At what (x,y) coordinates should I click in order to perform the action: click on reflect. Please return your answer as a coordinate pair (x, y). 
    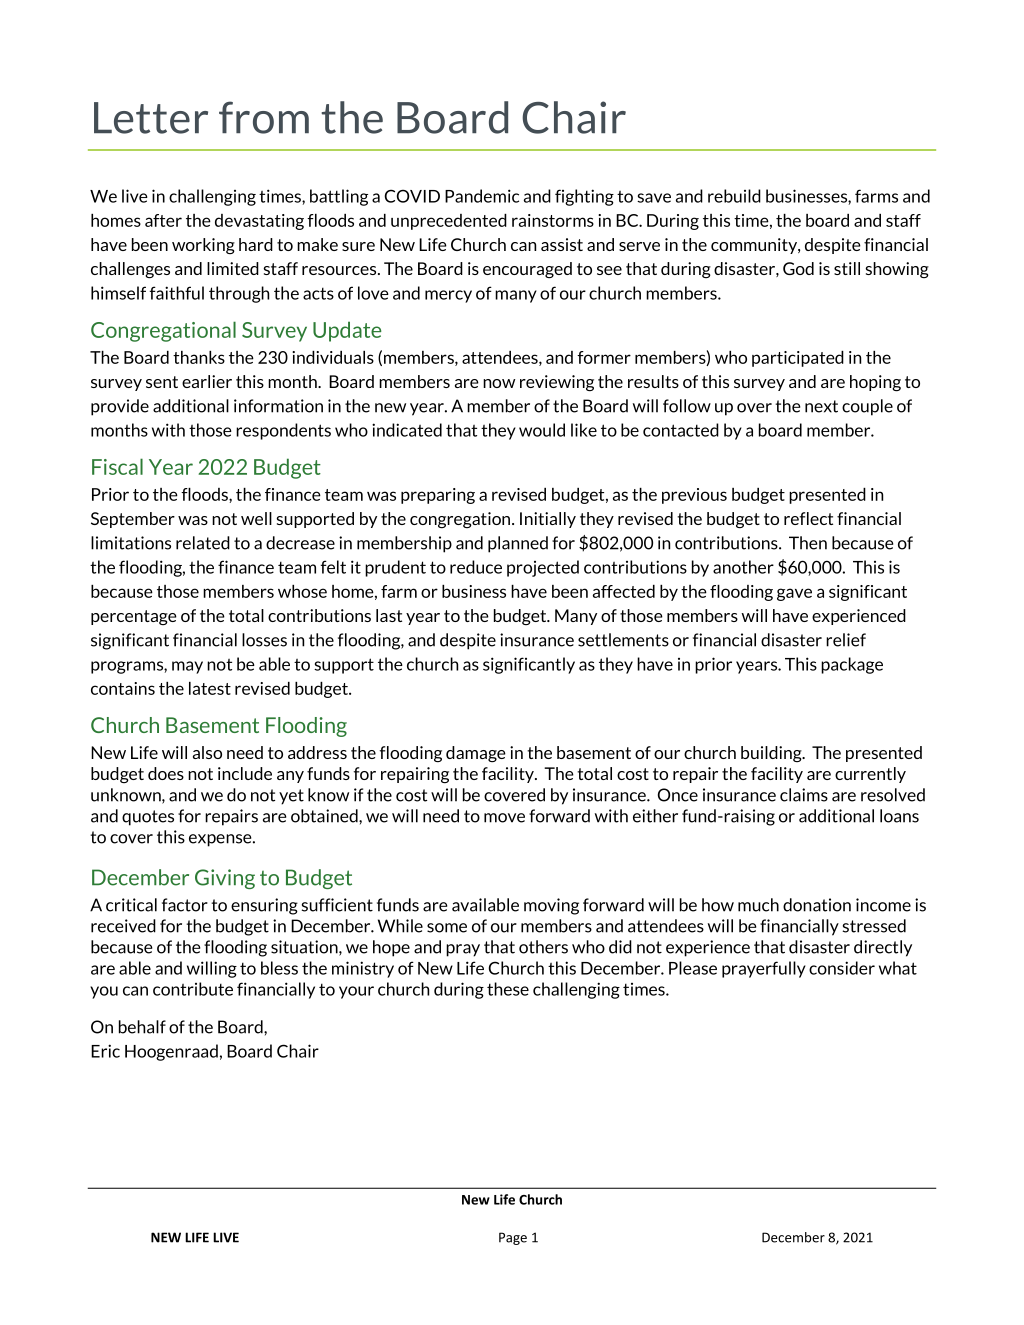
    Looking at the image, I should click on (808, 518).
